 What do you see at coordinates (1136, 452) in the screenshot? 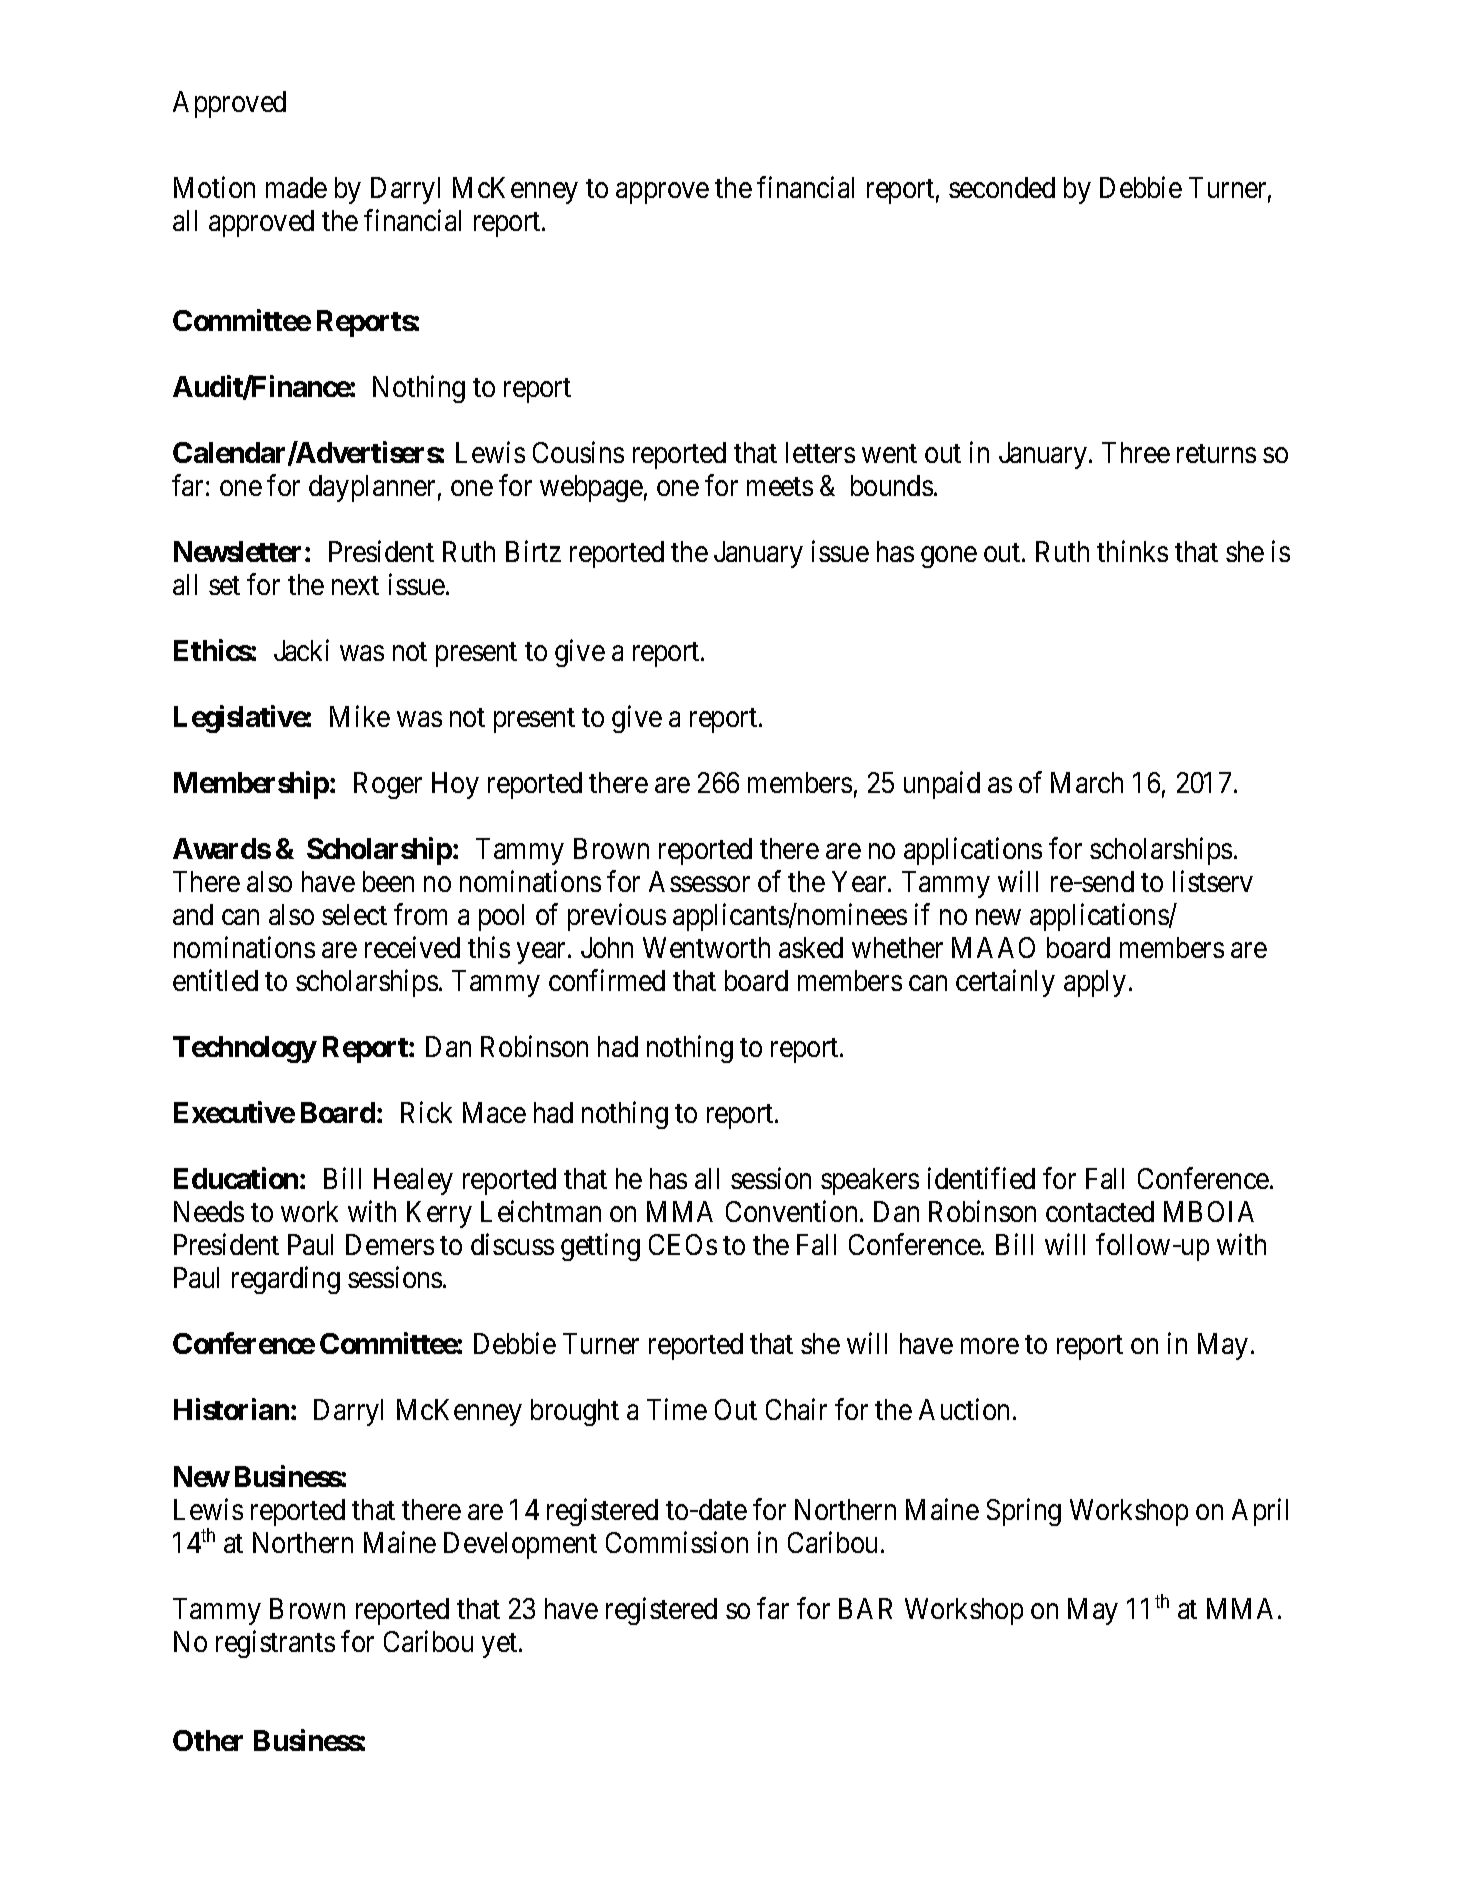
I see `Three` at bounding box center [1136, 452].
